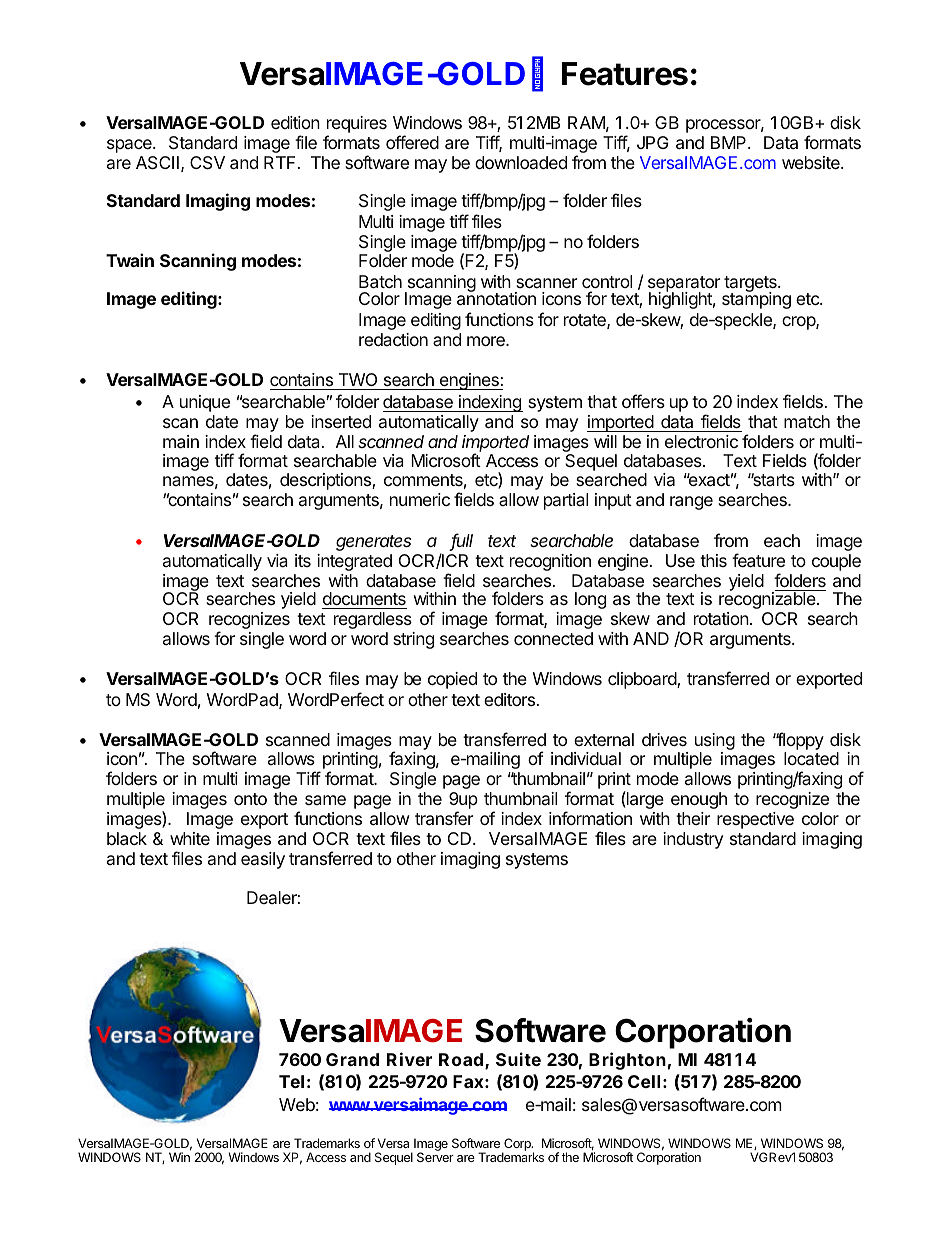 The width and height of the document is (952, 1233). What do you see at coordinates (207, 163) in the document?
I see `CSV` at bounding box center [207, 163].
